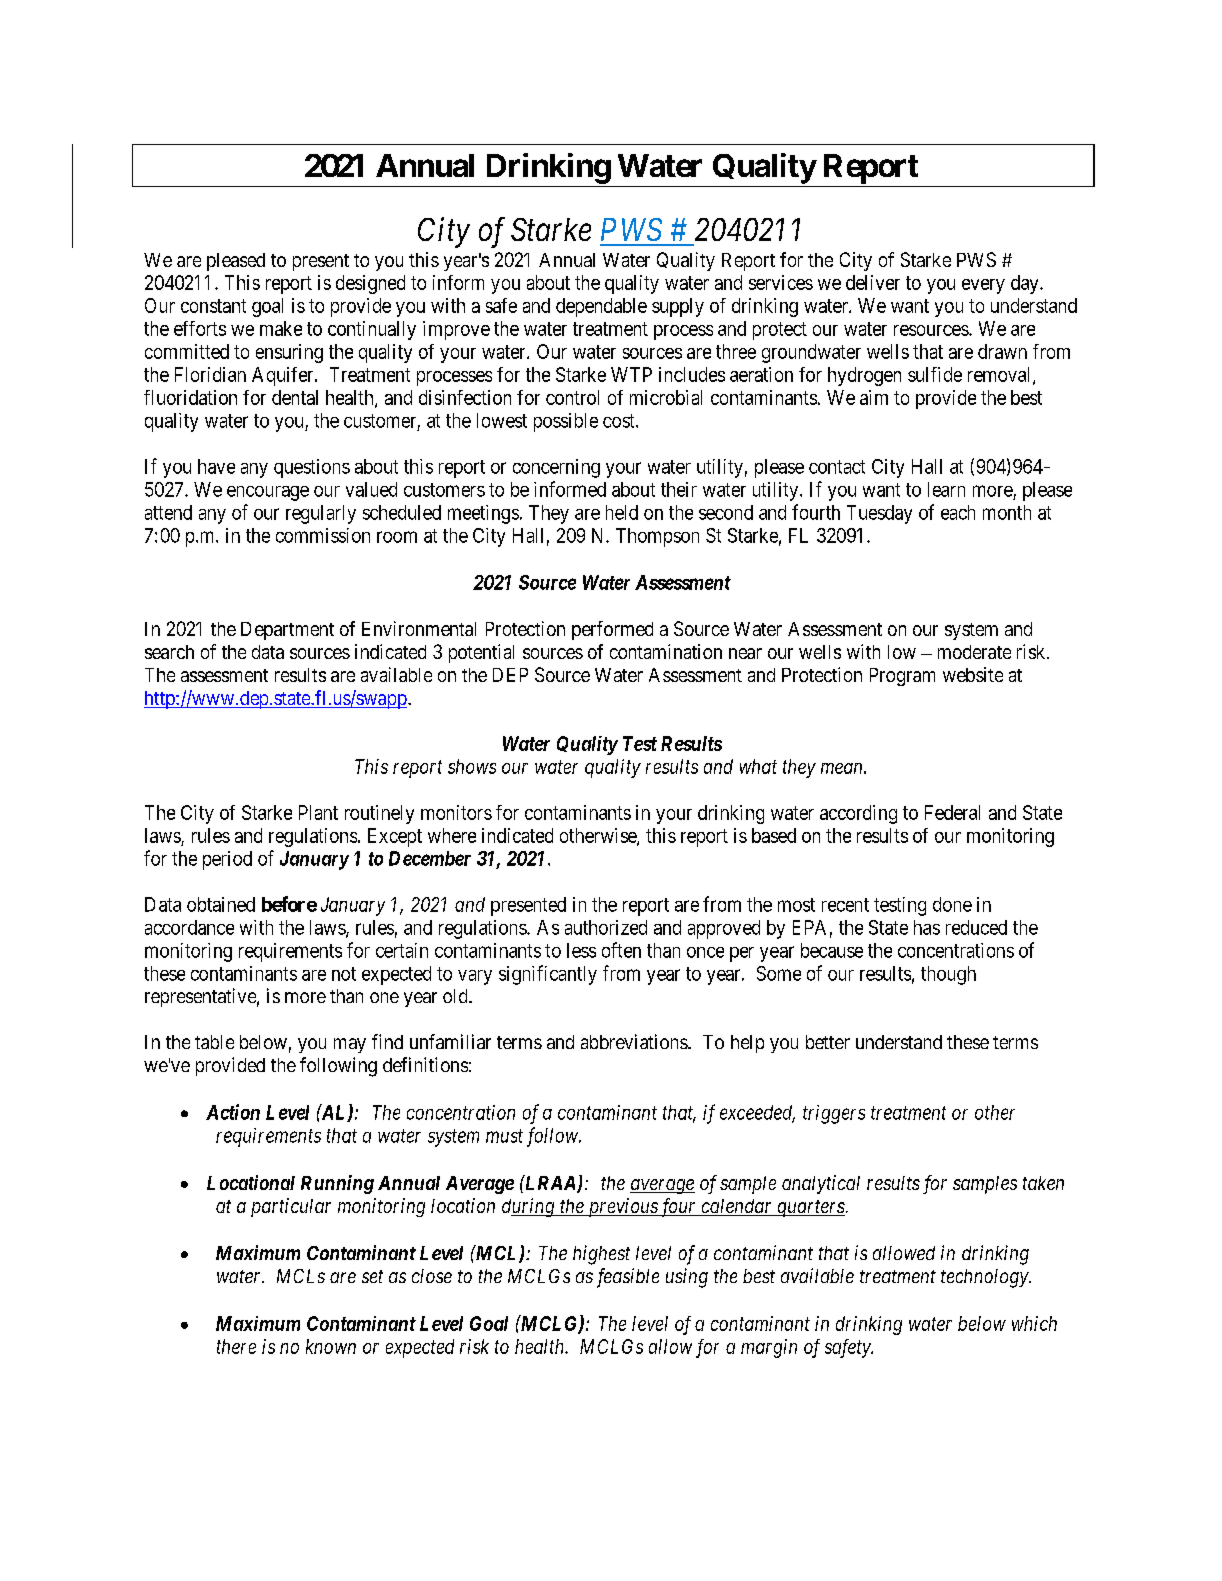  Describe the element at coordinates (456, 812) in the screenshot. I see `monitors` at that location.
